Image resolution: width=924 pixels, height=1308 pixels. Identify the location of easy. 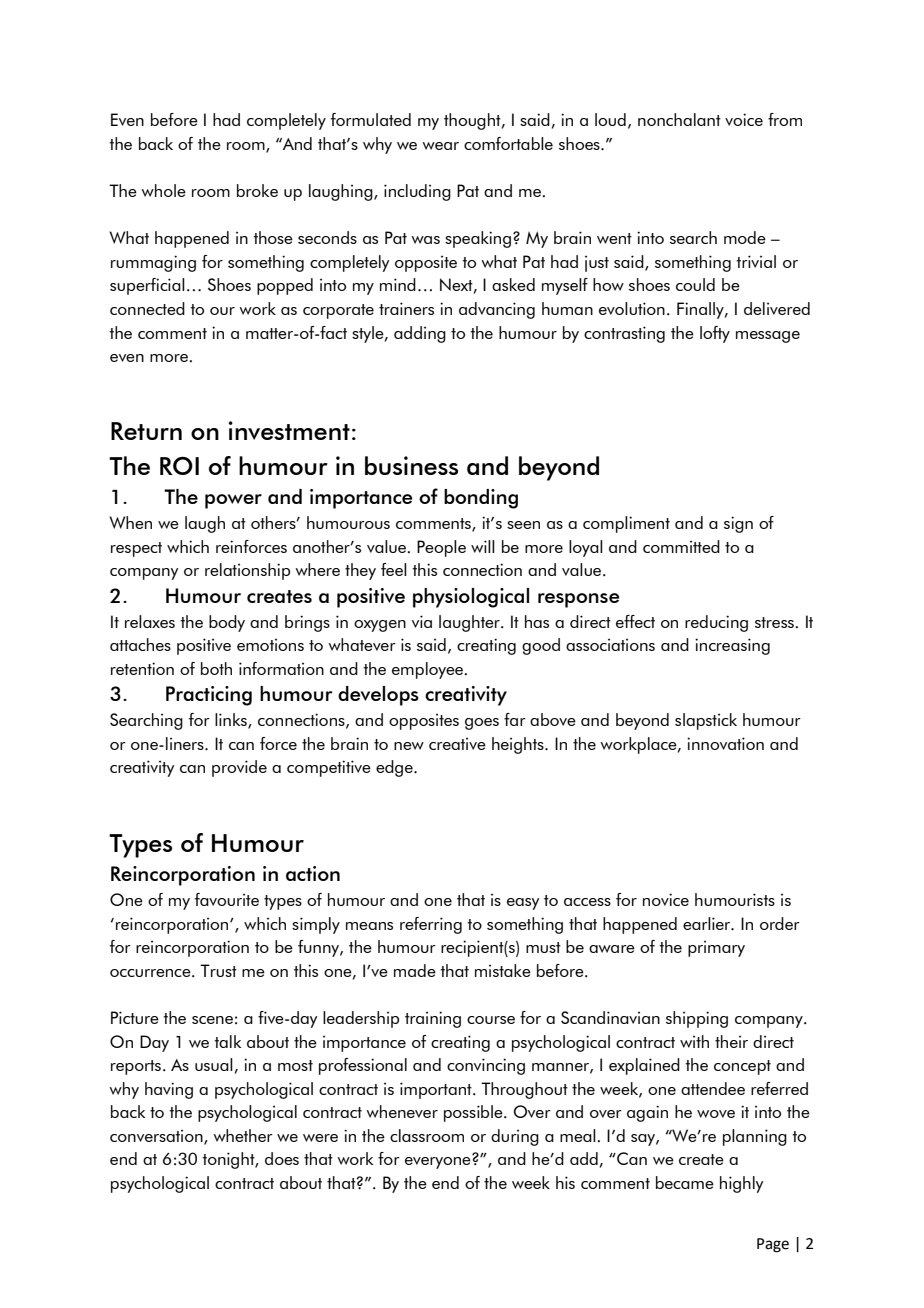
(523, 904).
